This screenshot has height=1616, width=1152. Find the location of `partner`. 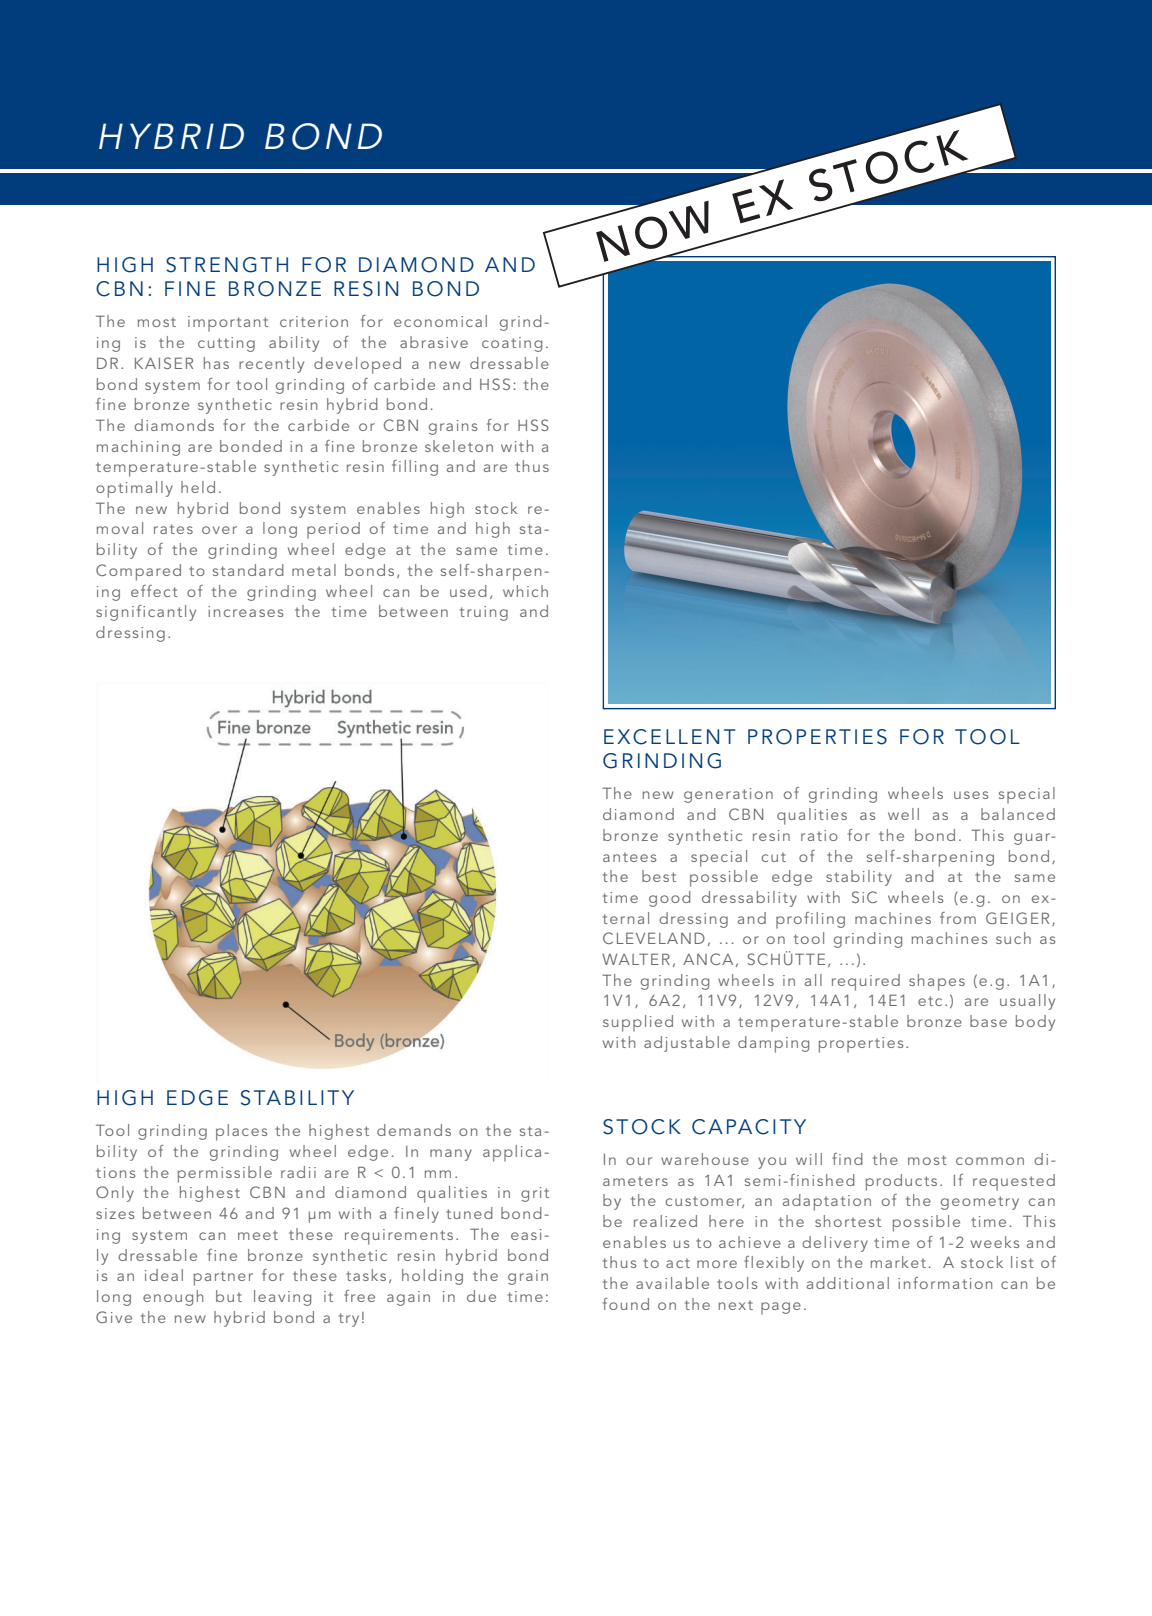

partner is located at coordinates (223, 1278).
